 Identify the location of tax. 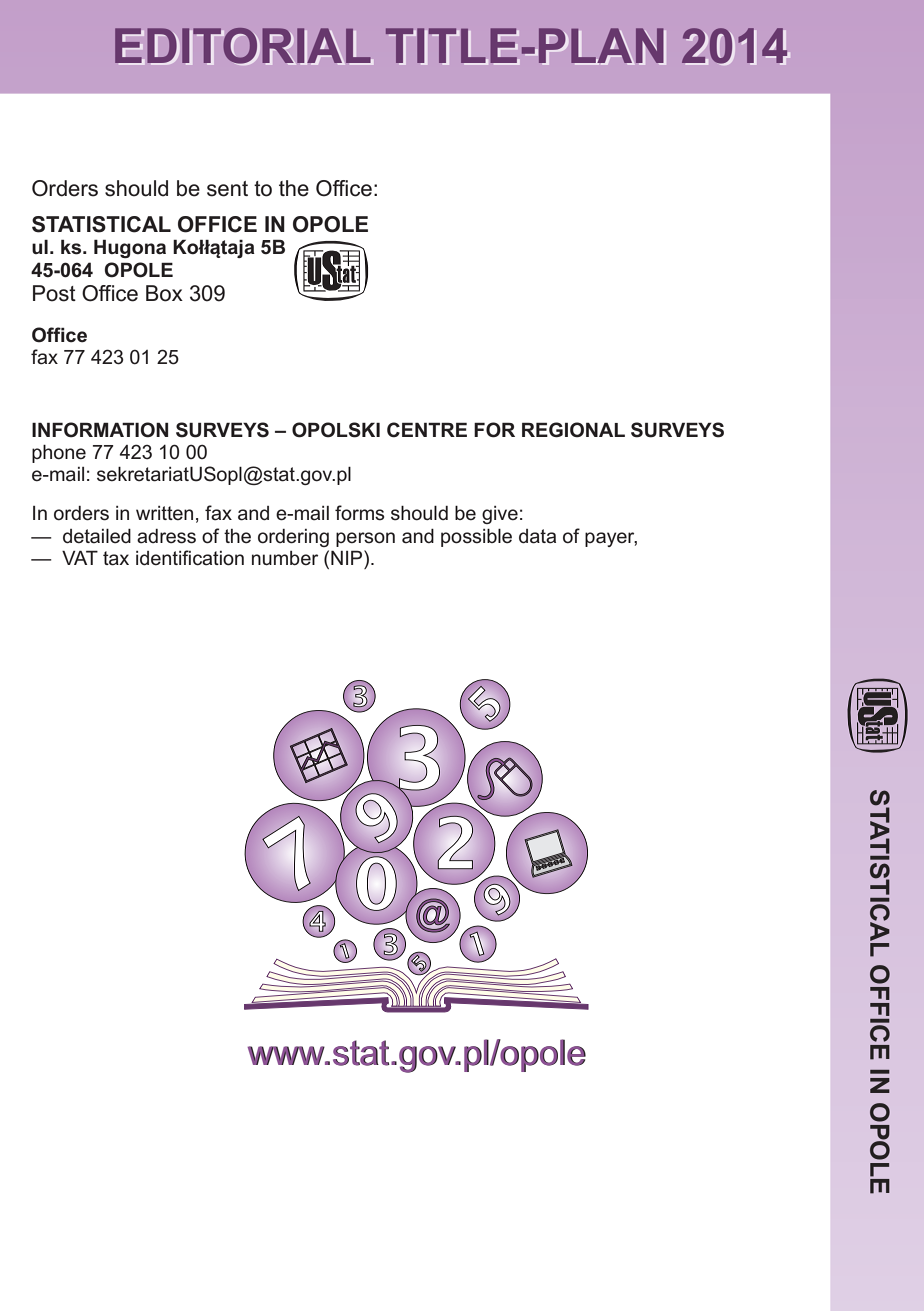
(116, 558).
